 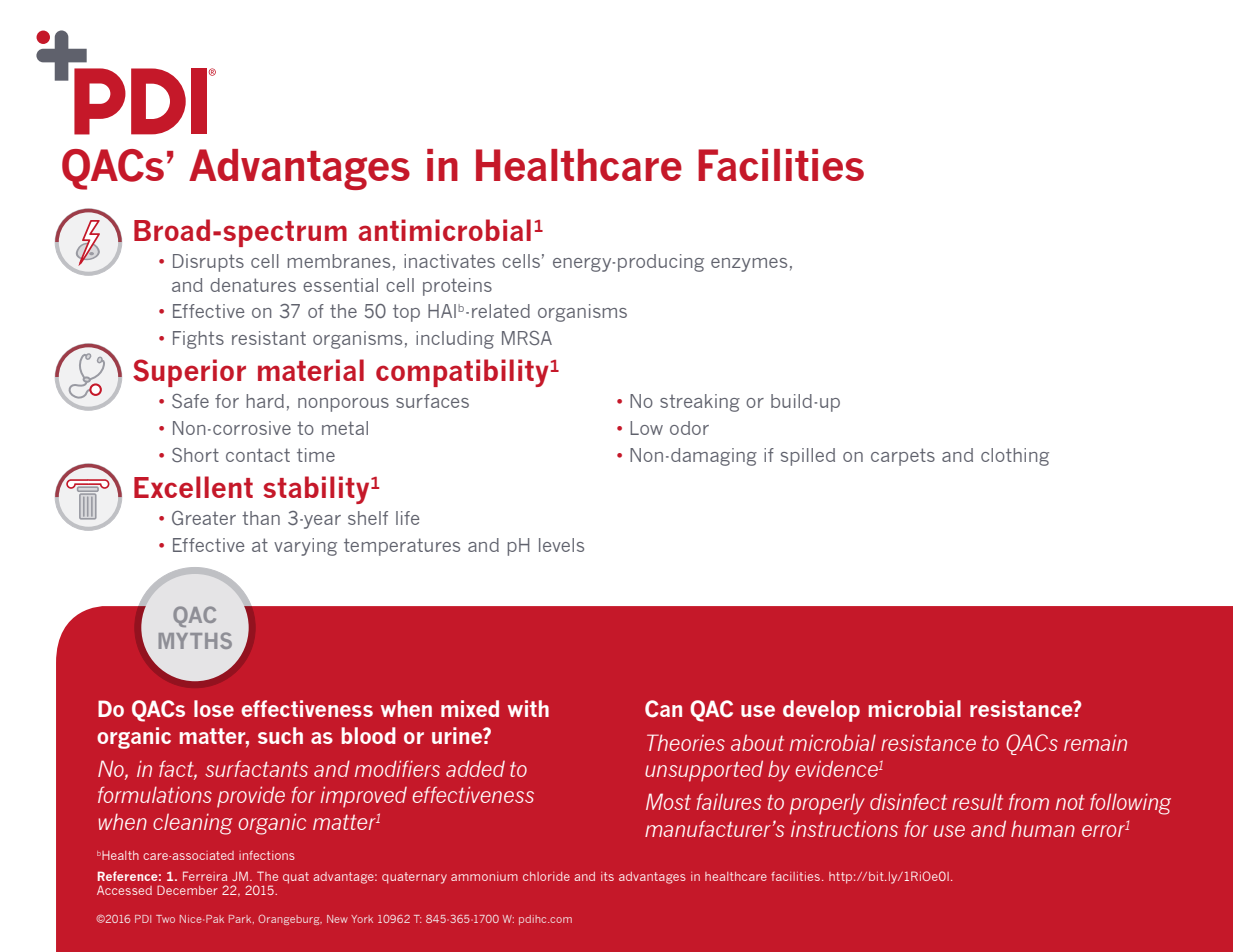 I want to click on such, so click(x=280, y=735).
